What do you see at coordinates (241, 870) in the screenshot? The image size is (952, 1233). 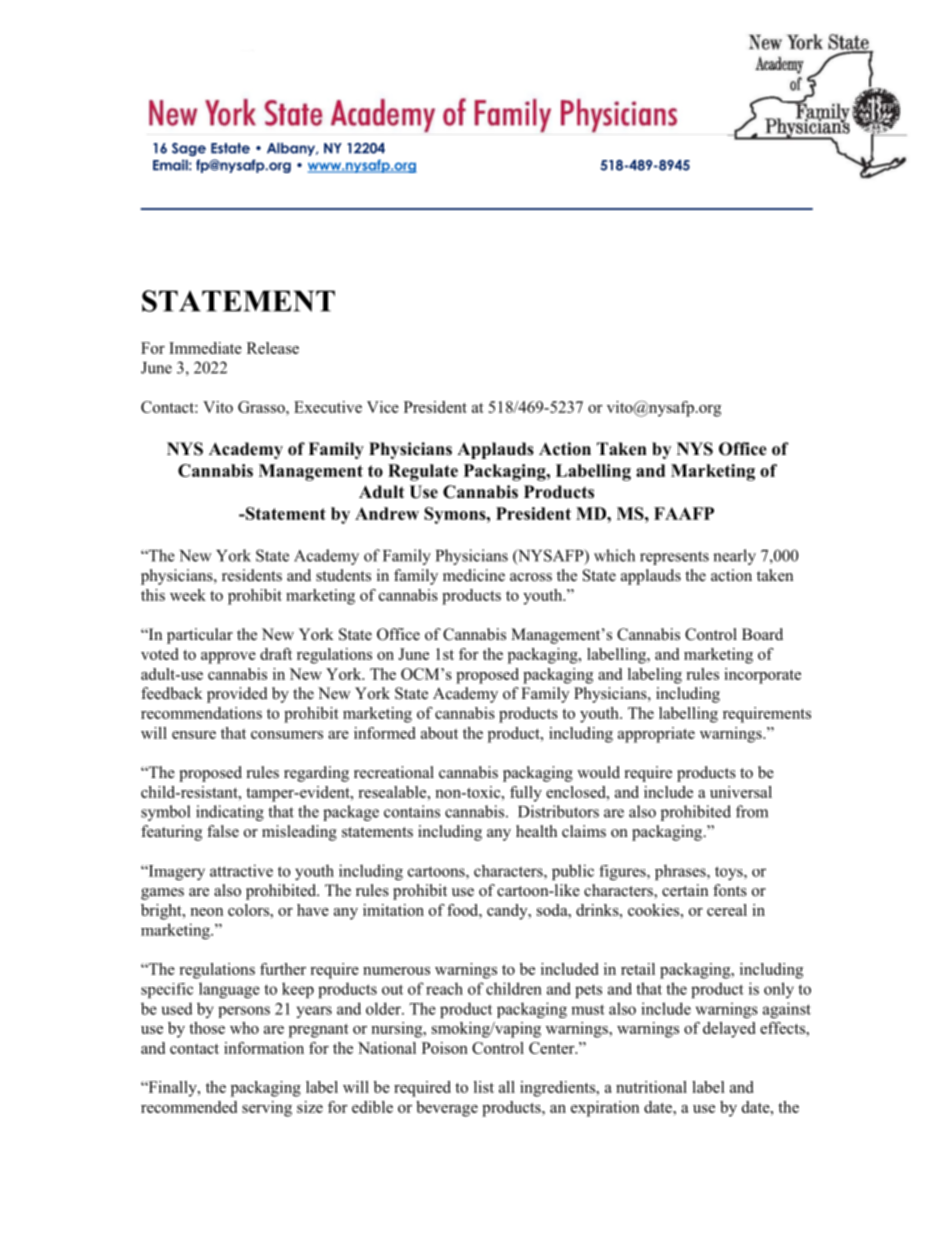 I see `attractive` at bounding box center [241, 870].
